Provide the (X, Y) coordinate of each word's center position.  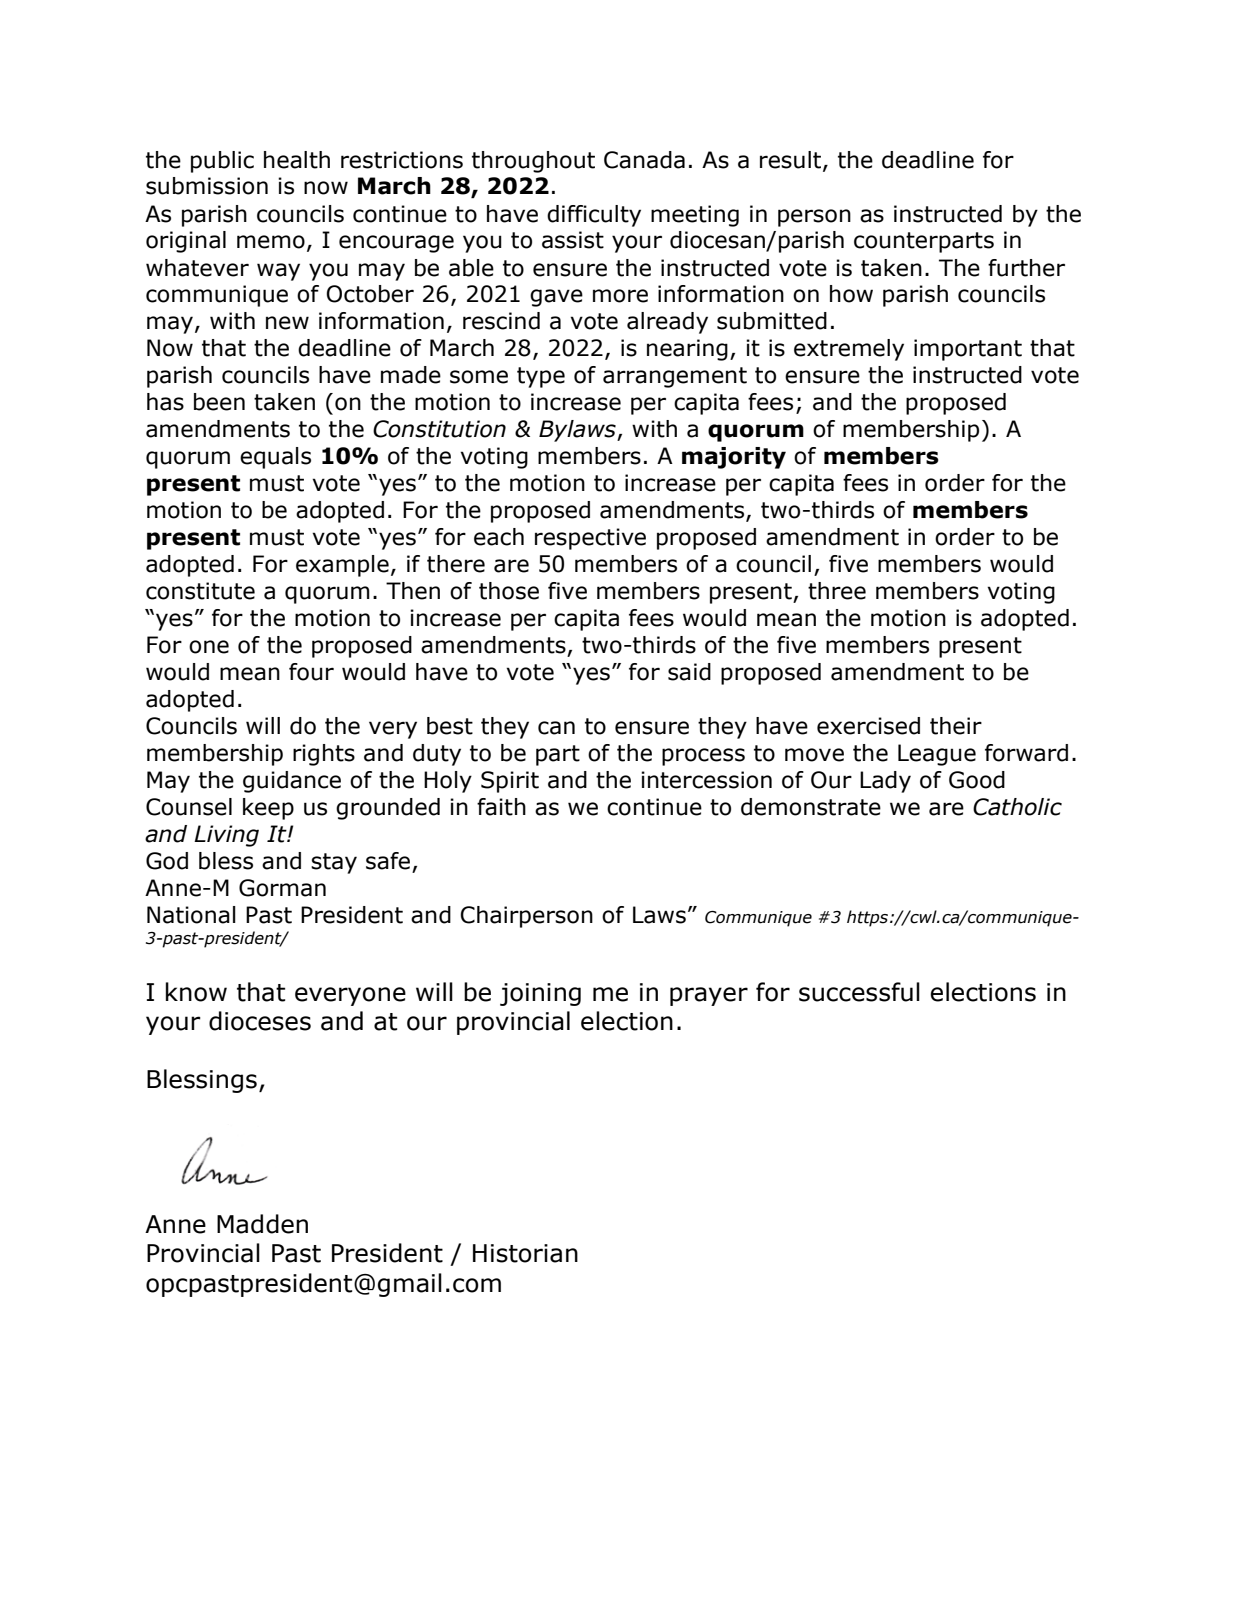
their (956, 726)
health (297, 160)
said (689, 672)
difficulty (594, 216)
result (792, 160)
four (311, 672)
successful (859, 992)
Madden (262, 1224)
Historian (525, 1253)
